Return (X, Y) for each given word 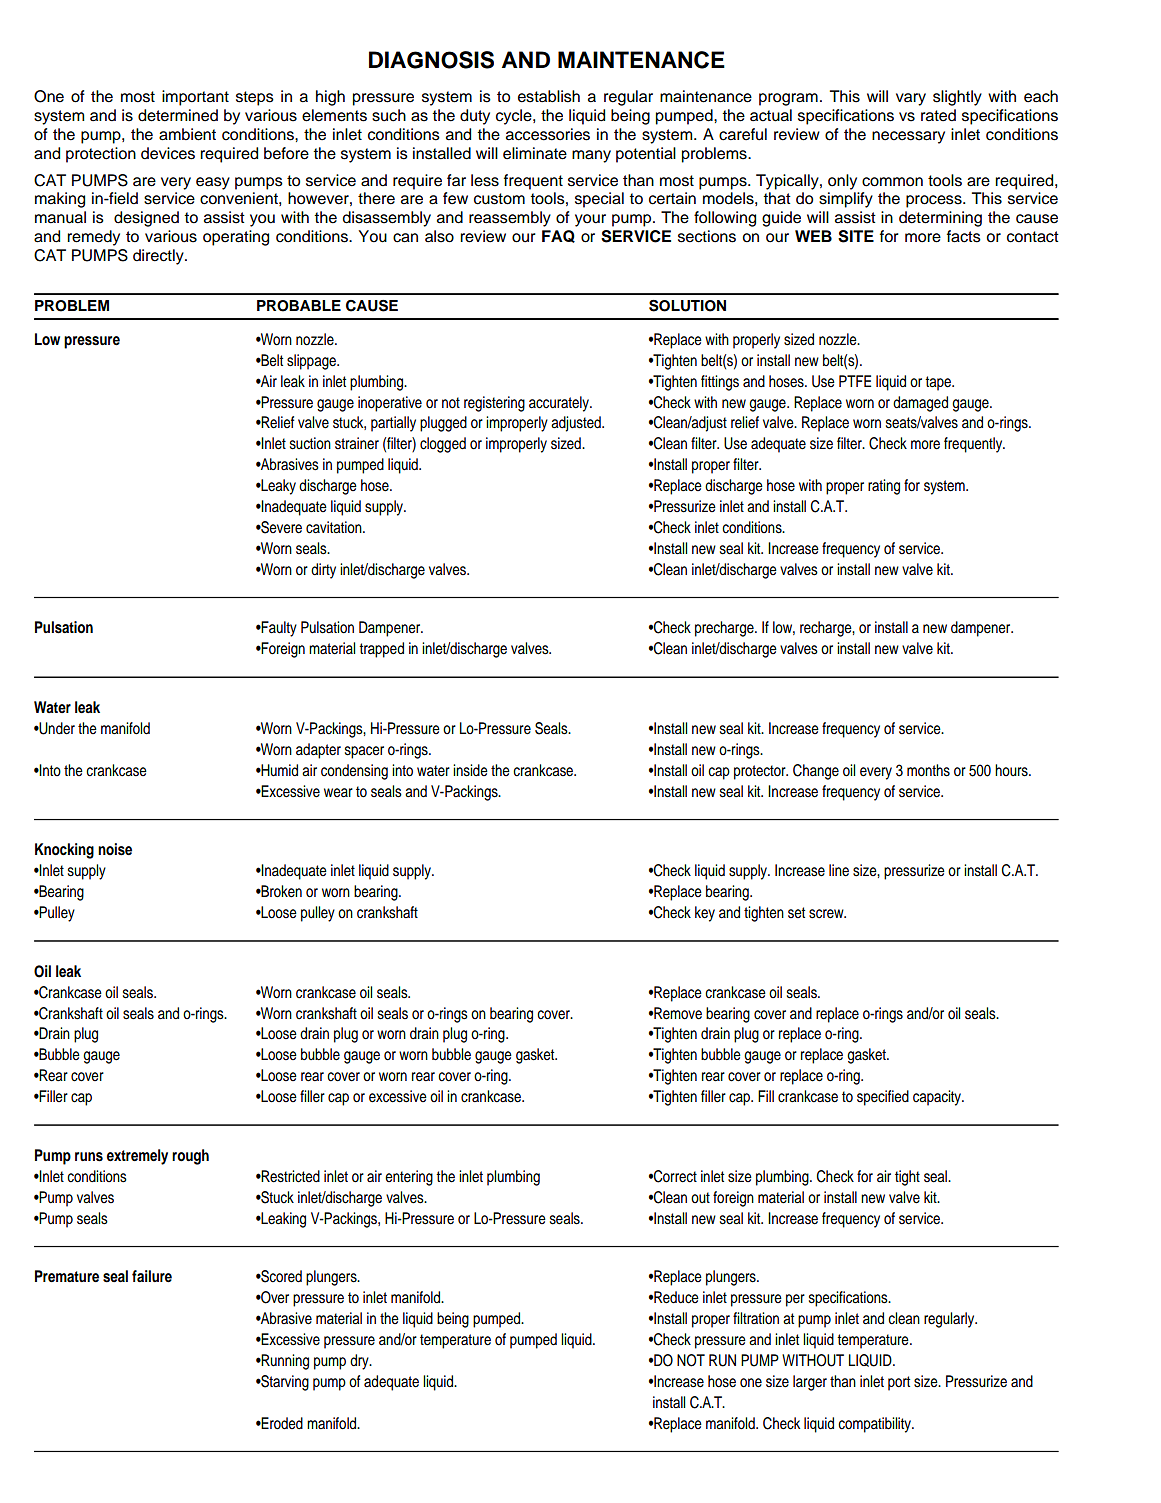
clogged (443, 445)
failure (152, 1276)
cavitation (335, 527)
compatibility (876, 1425)
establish (549, 96)
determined (178, 115)
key (705, 914)
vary (911, 99)
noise (115, 849)
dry (360, 1362)
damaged (920, 404)
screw (827, 914)
